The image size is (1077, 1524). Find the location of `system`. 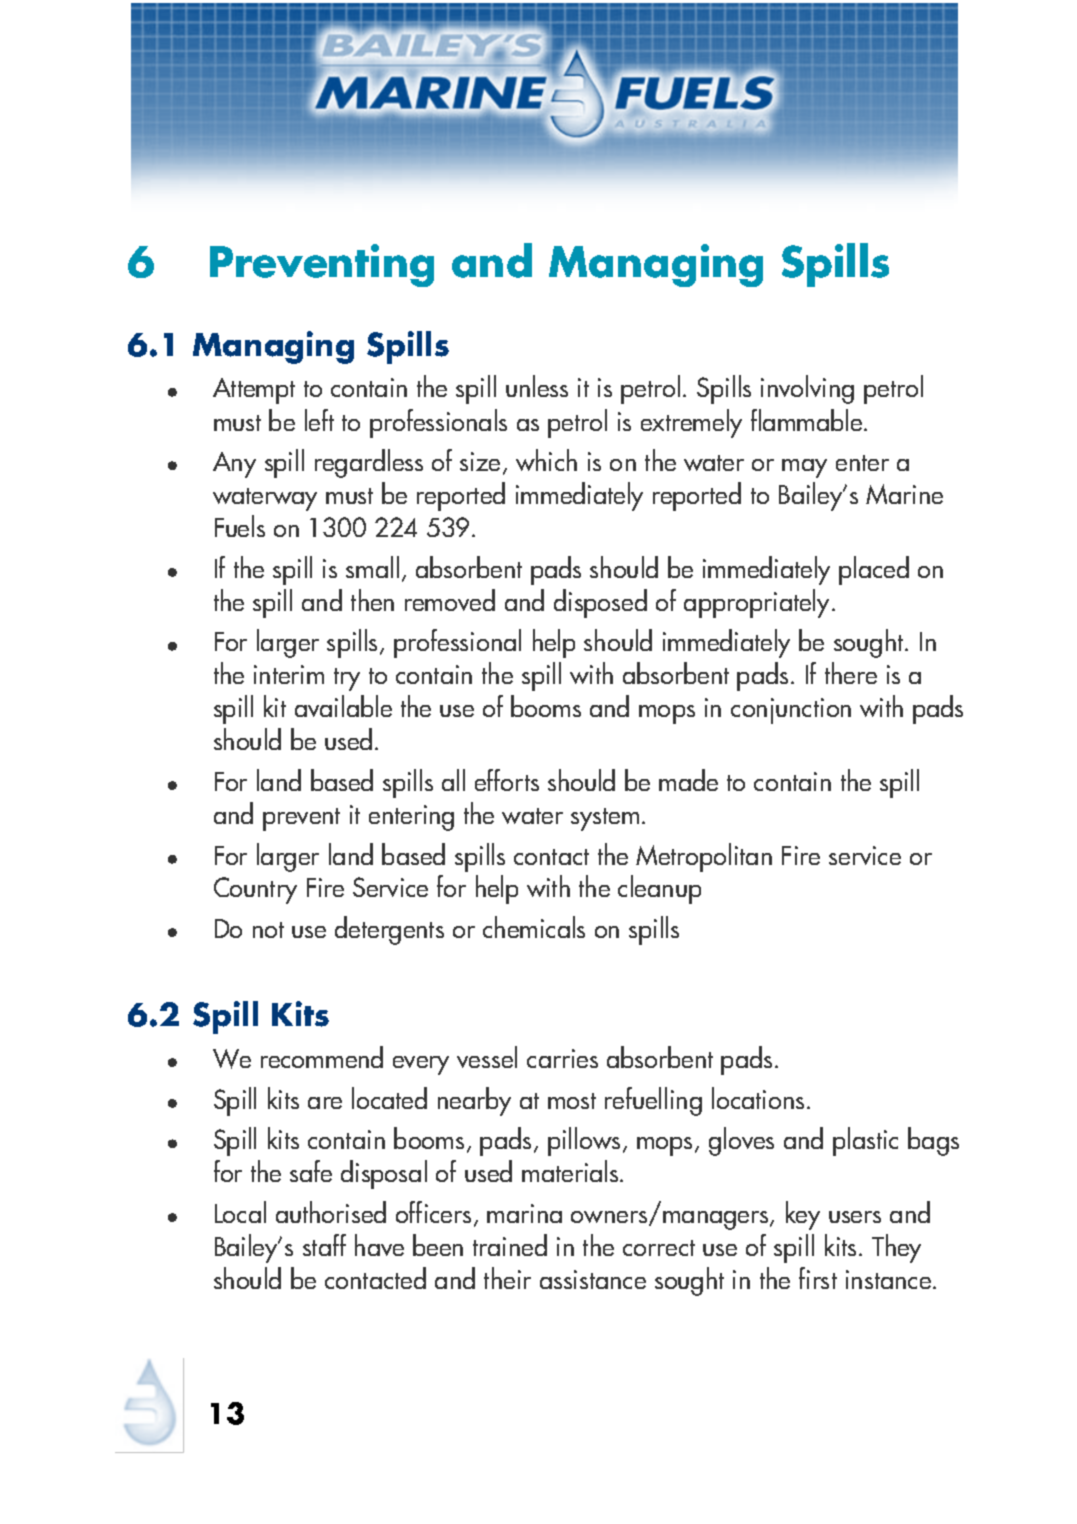

system is located at coordinates (605, 819).
